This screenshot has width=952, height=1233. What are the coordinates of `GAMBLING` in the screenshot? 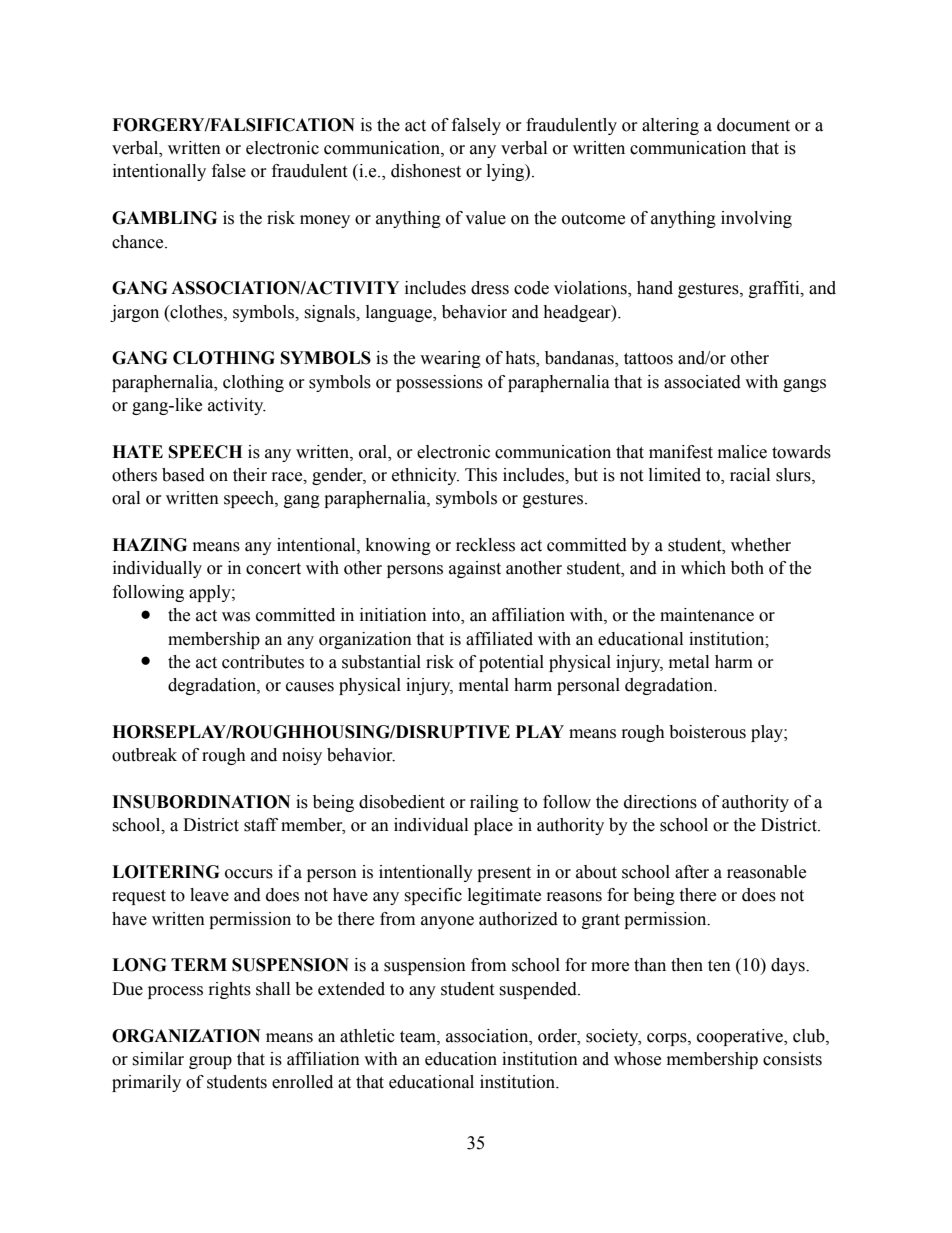 It's located at (164, 218).
